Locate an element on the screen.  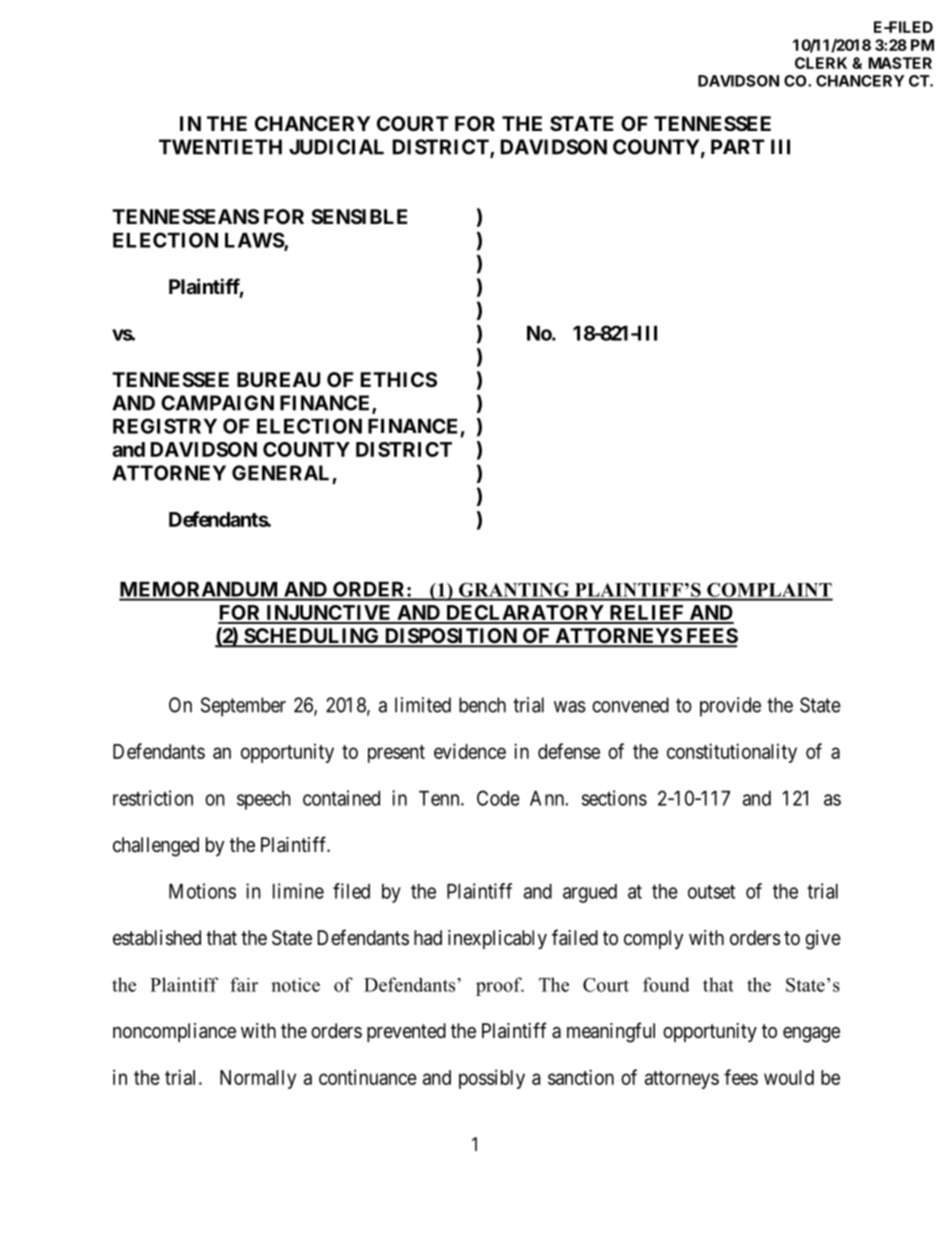
DECLARATORY is located at coordinates (525, 614).
